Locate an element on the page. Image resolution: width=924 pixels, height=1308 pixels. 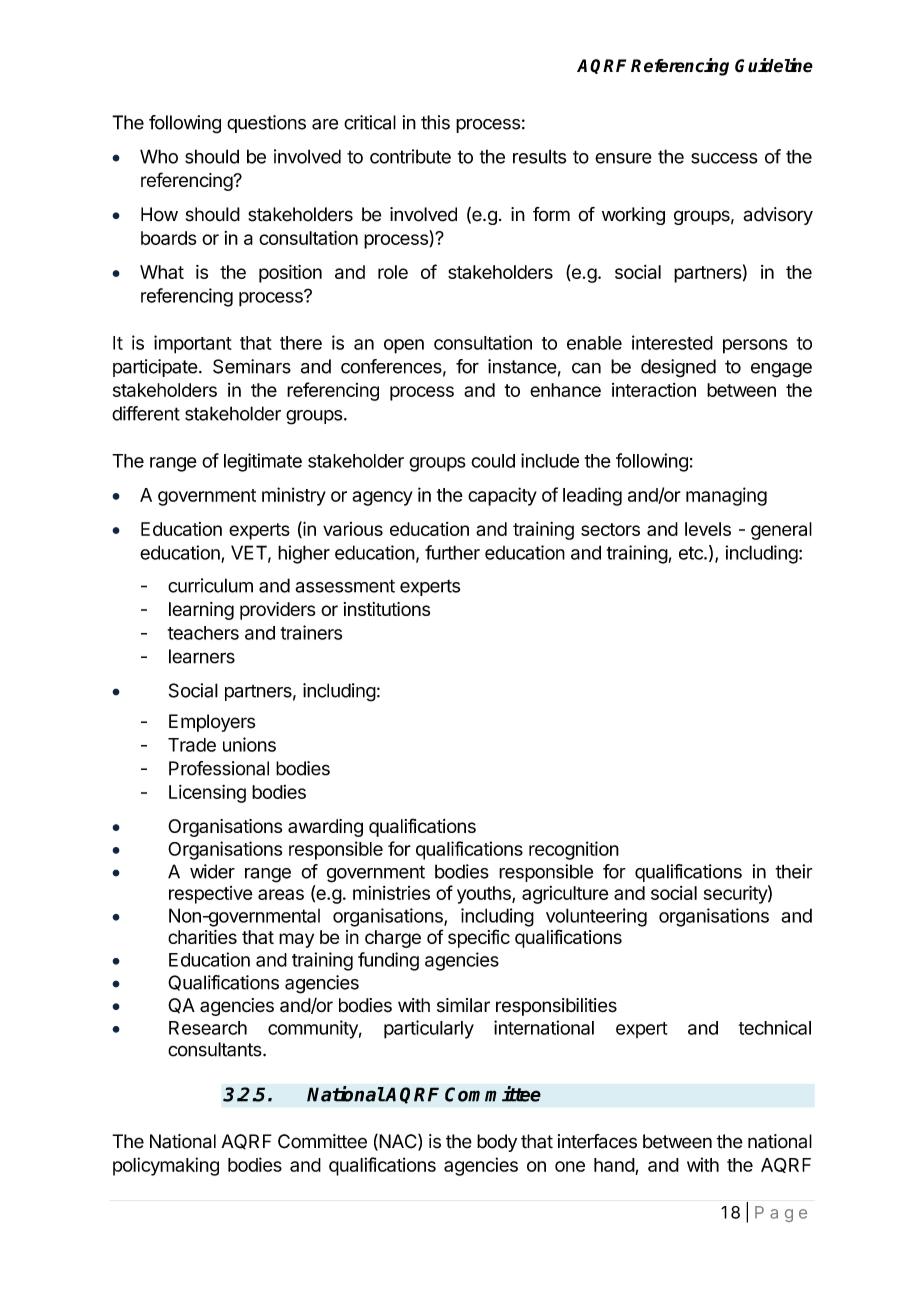
further is located at coordinates (452, 552).
